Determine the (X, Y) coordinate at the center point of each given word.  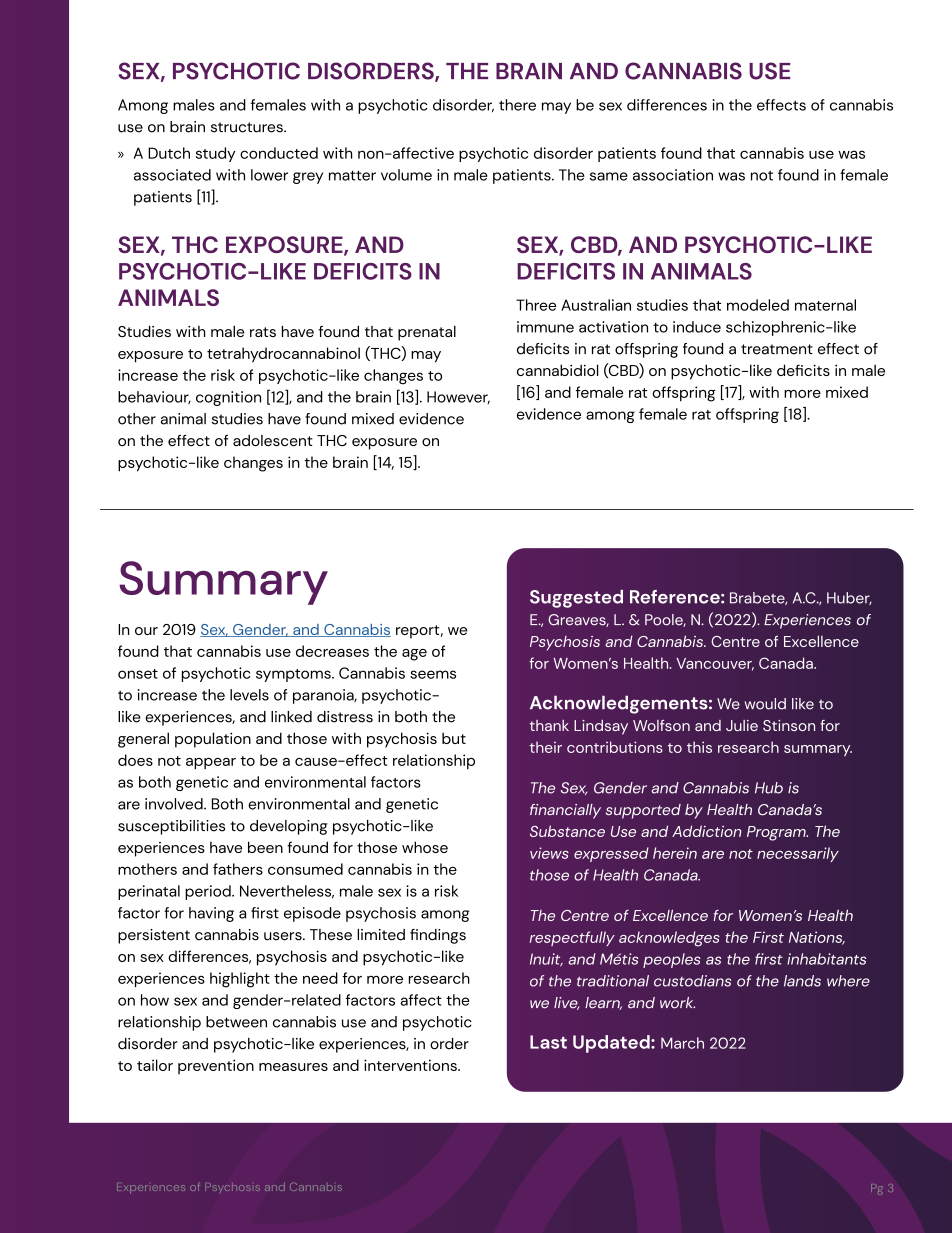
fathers (238, 869)
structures (248, 127)
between (236, 1022)
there (517, 105)
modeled (758, 305)
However (458, 397)
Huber (849, 598)
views (549, 853)
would (765, 704)
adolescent (273, 440)
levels (249, 695)
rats (263, 332)
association (673, 175)
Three (536, 305)
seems (433, 674)
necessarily (798, 854)
